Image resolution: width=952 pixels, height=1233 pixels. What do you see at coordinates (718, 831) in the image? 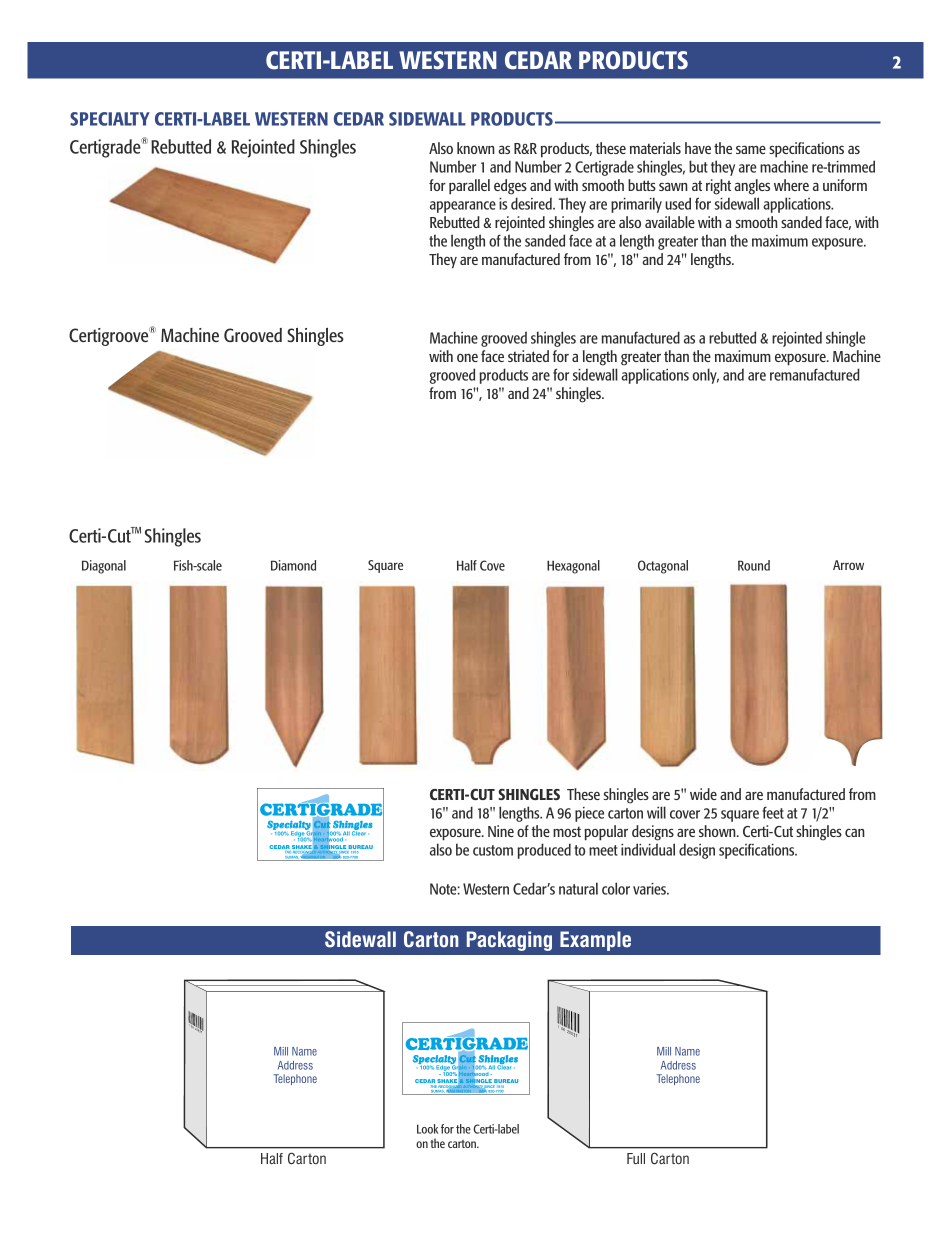
I see `shown` at bounding box center [718, 831].
